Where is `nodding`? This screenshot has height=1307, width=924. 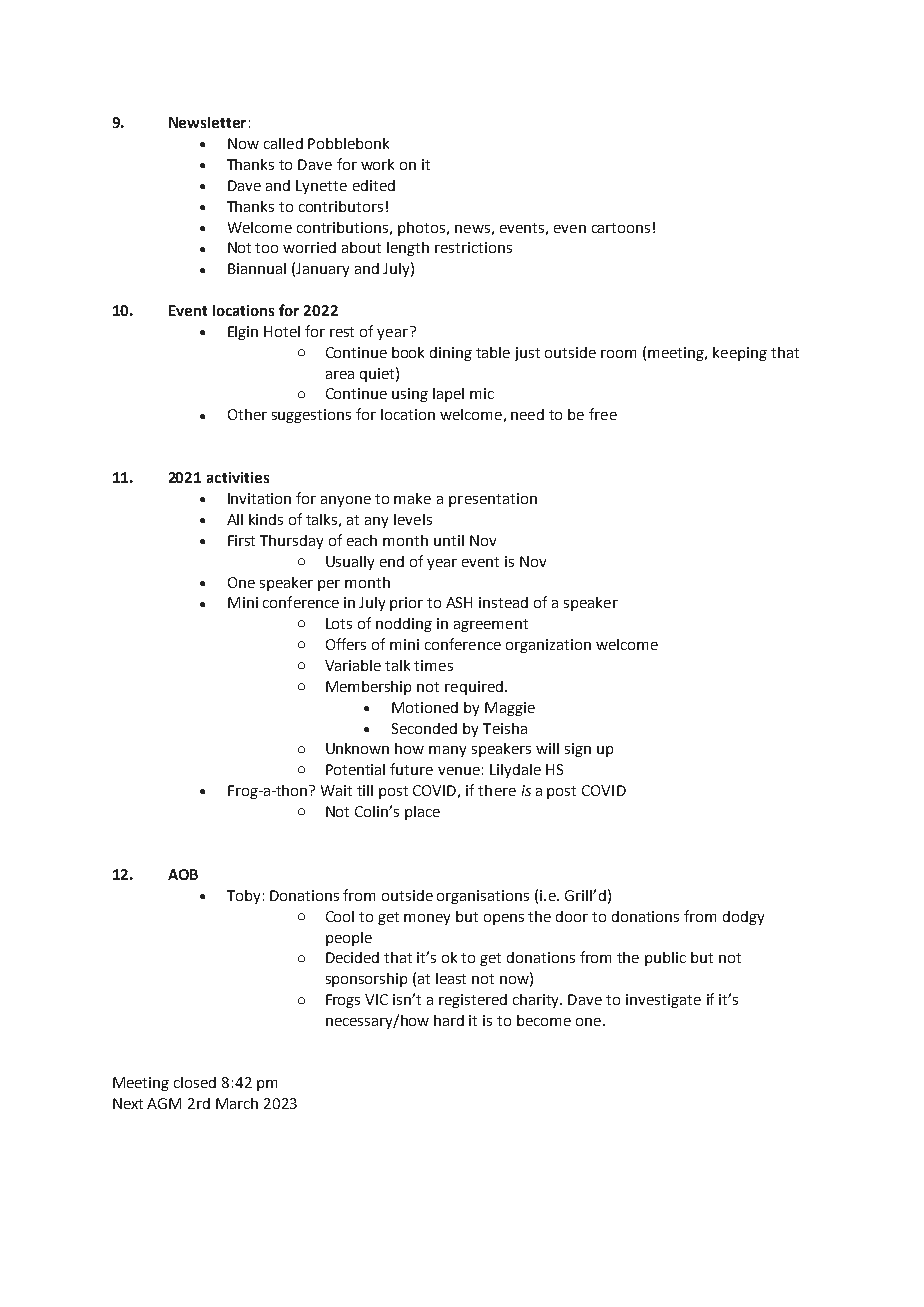
nodding is located at coordinates (404, 625).
